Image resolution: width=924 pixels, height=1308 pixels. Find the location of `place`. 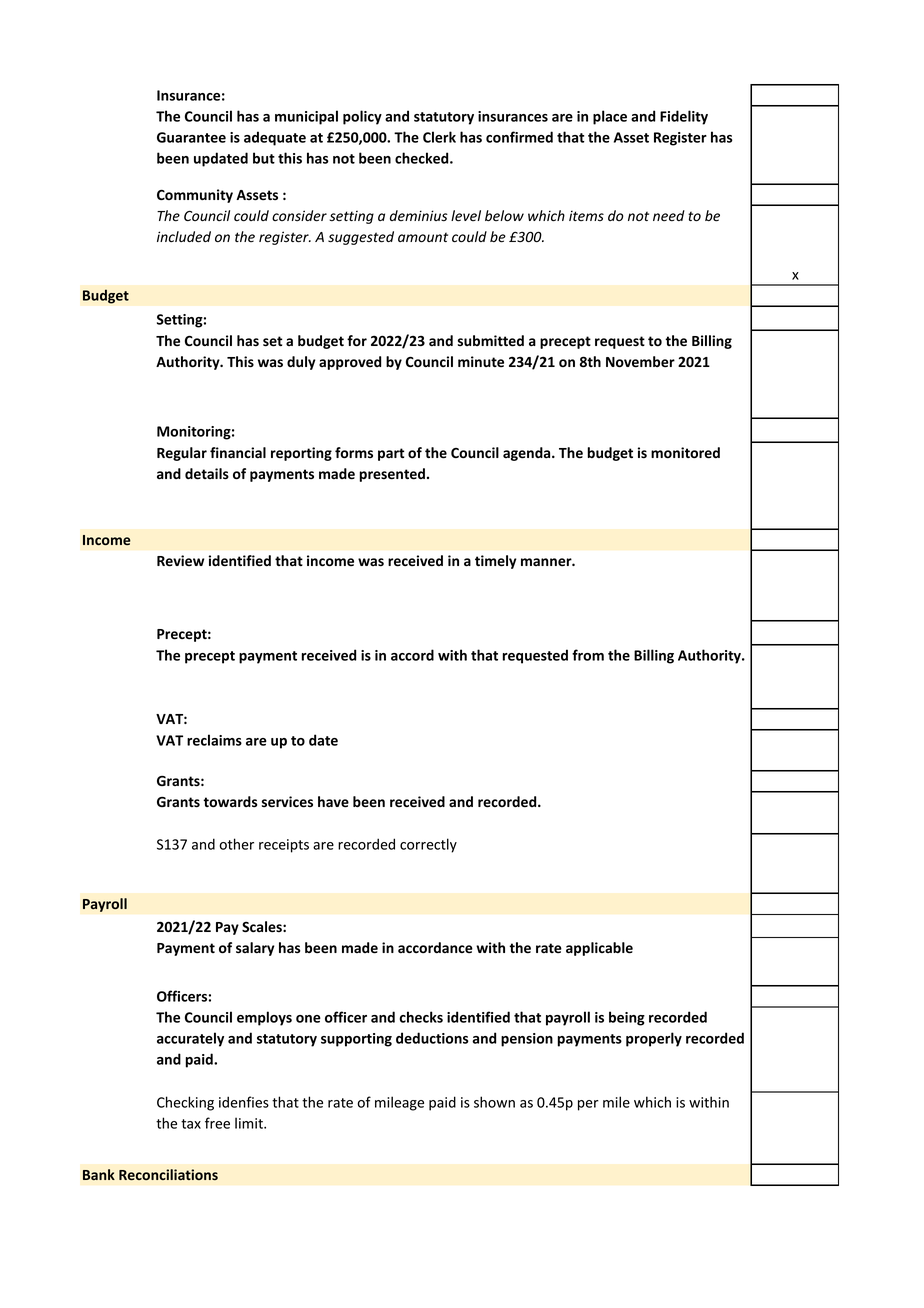

place is located at coordinates (610, 117).
